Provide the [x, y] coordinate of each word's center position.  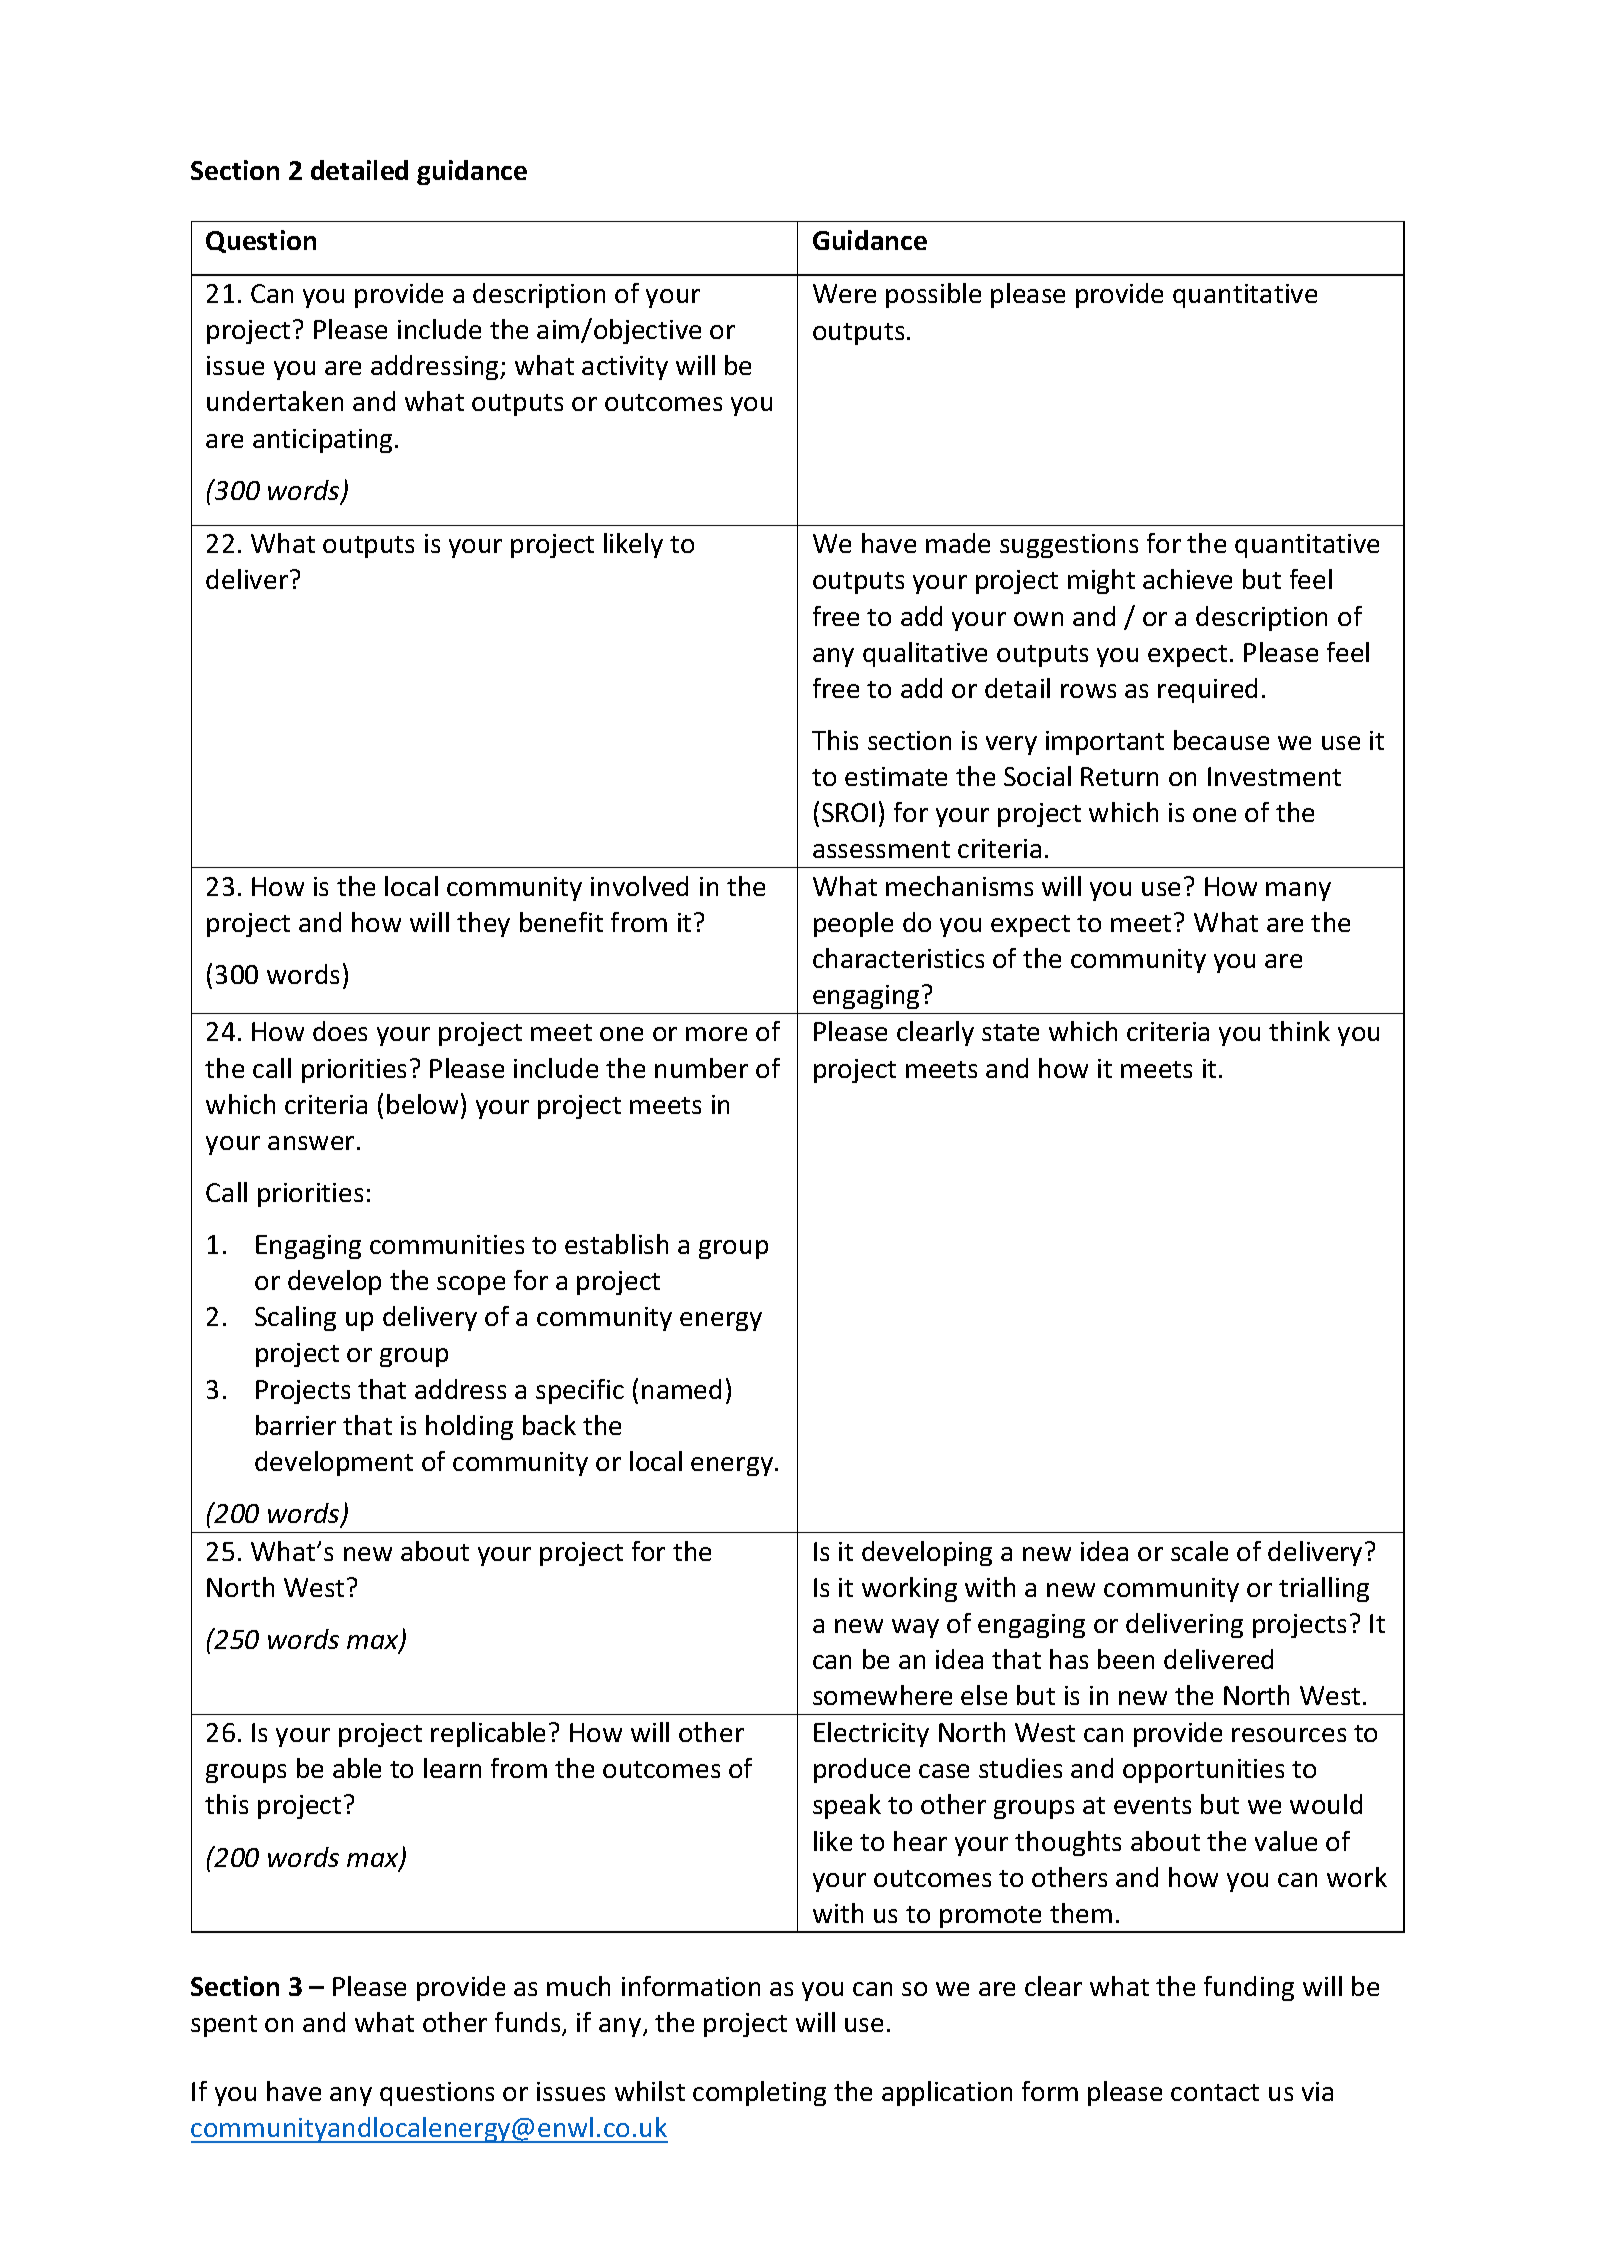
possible [933, 295]
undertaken [275, 401]
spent [224, 2026]
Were [844, 293]
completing [759, 2093]
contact [1215, 2092]
